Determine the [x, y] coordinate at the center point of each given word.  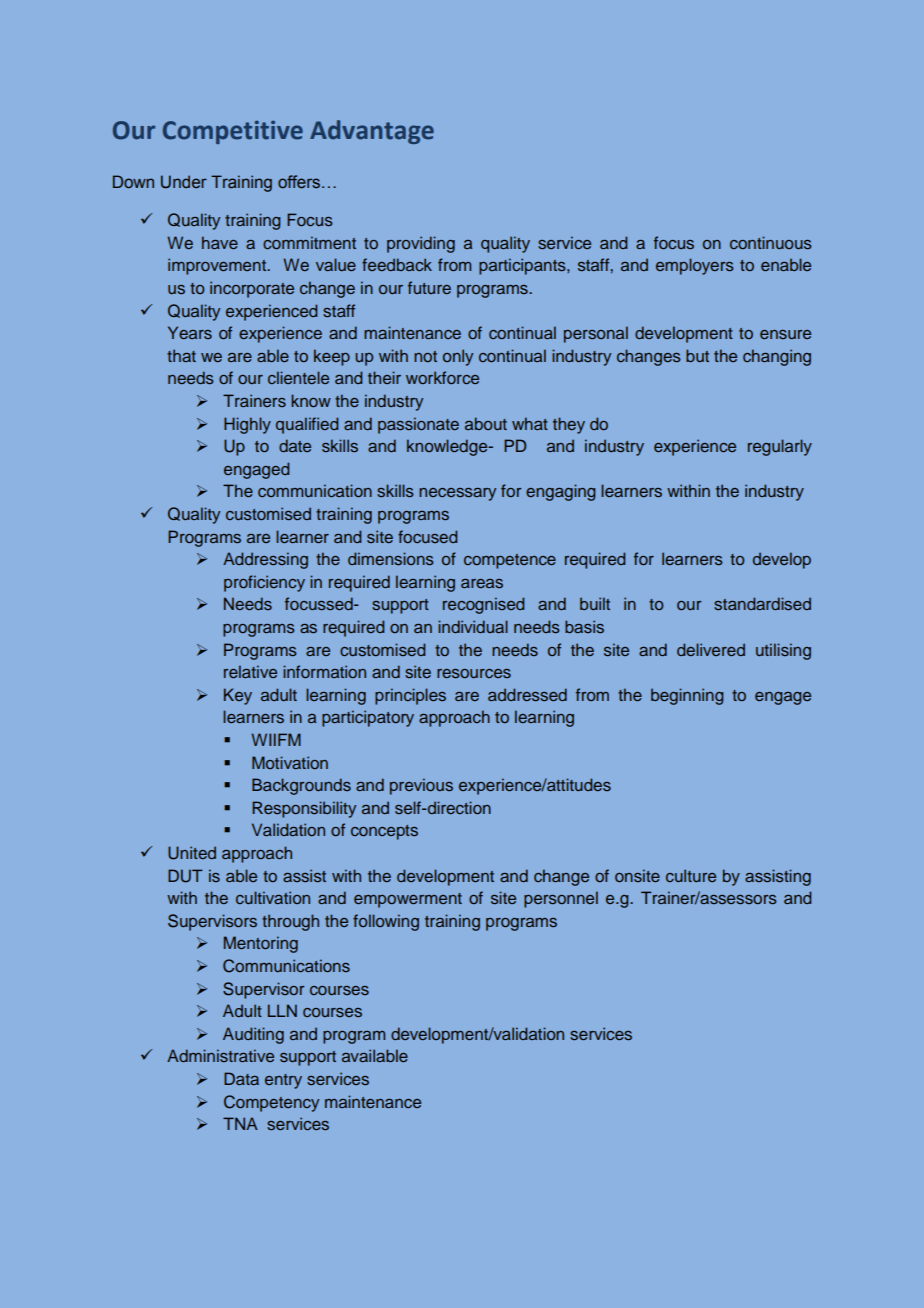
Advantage [372, 132]
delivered [711, 649]
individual [473, 626]
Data [241, 1078]
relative [250, 671]
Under [184, 182]
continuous [771, 242]
